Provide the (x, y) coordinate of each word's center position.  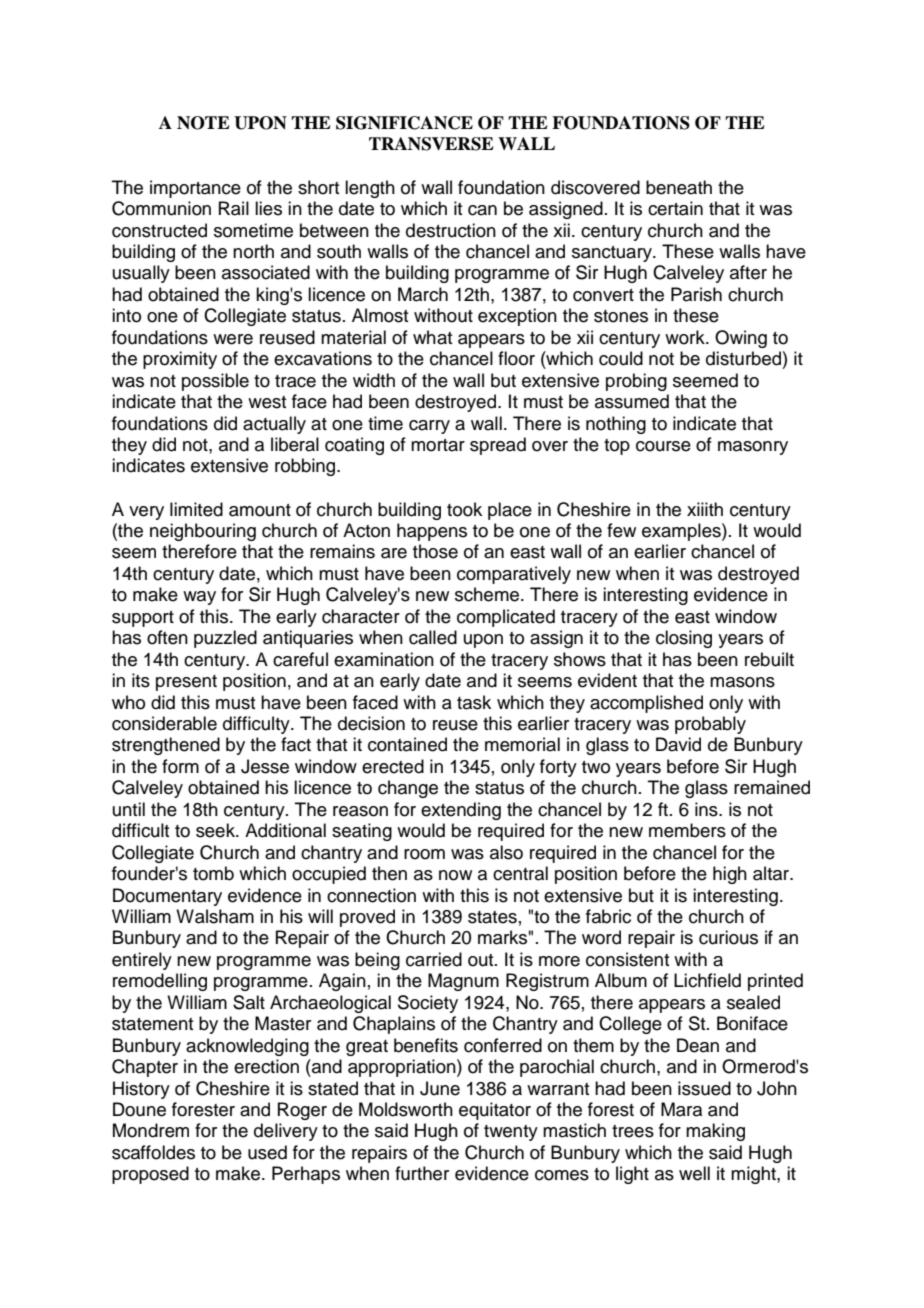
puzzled (225, 639)
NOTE (203, 123)
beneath (679, 187)
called (433, 637)
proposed (150, 1175)
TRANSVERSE (431, 144)
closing (684, 639)
